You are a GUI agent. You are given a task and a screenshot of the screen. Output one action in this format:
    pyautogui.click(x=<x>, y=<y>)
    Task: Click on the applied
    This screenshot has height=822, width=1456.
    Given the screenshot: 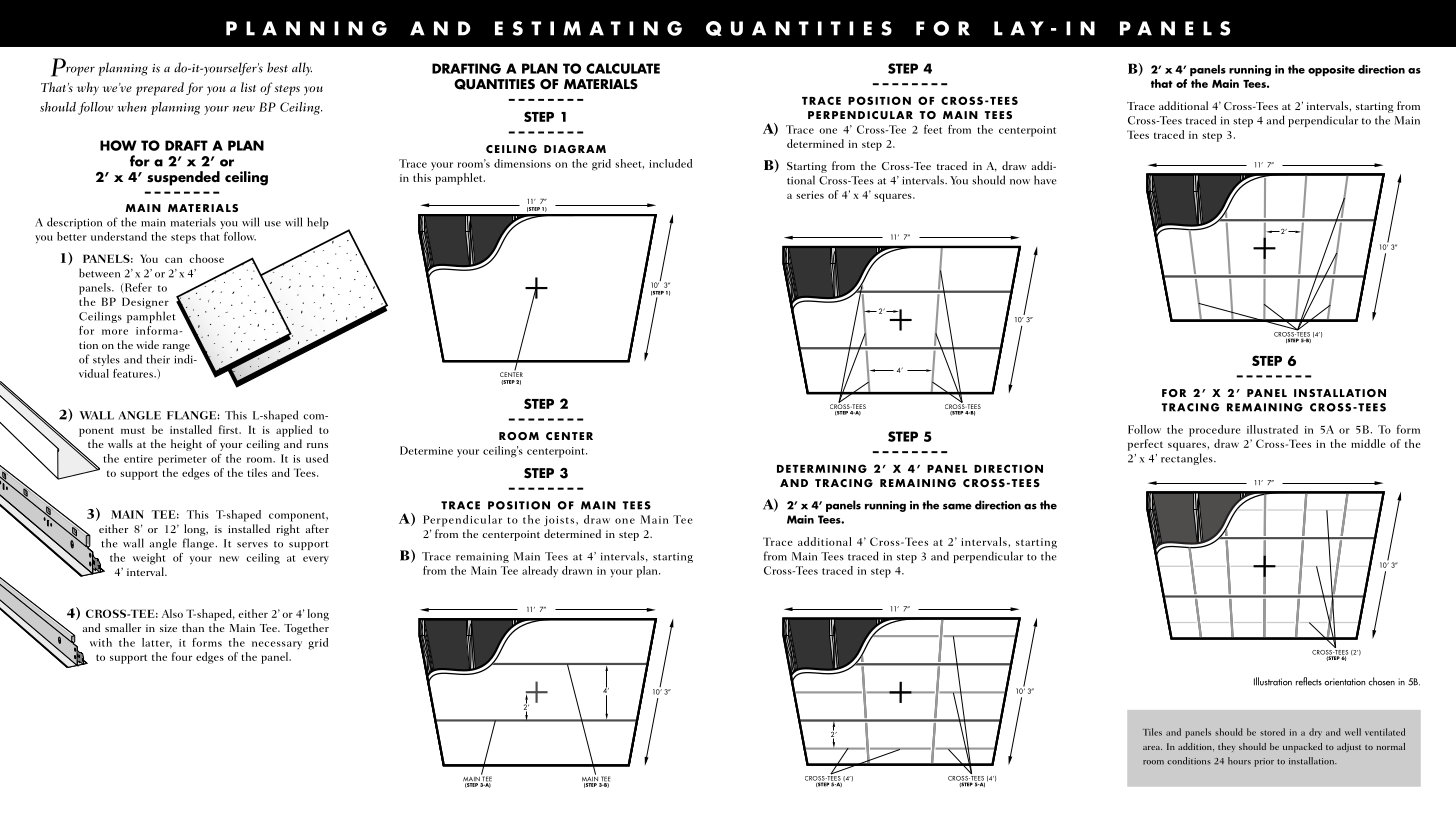 What is the action you would take?
    pyautogui.click(x=294, y=431)
